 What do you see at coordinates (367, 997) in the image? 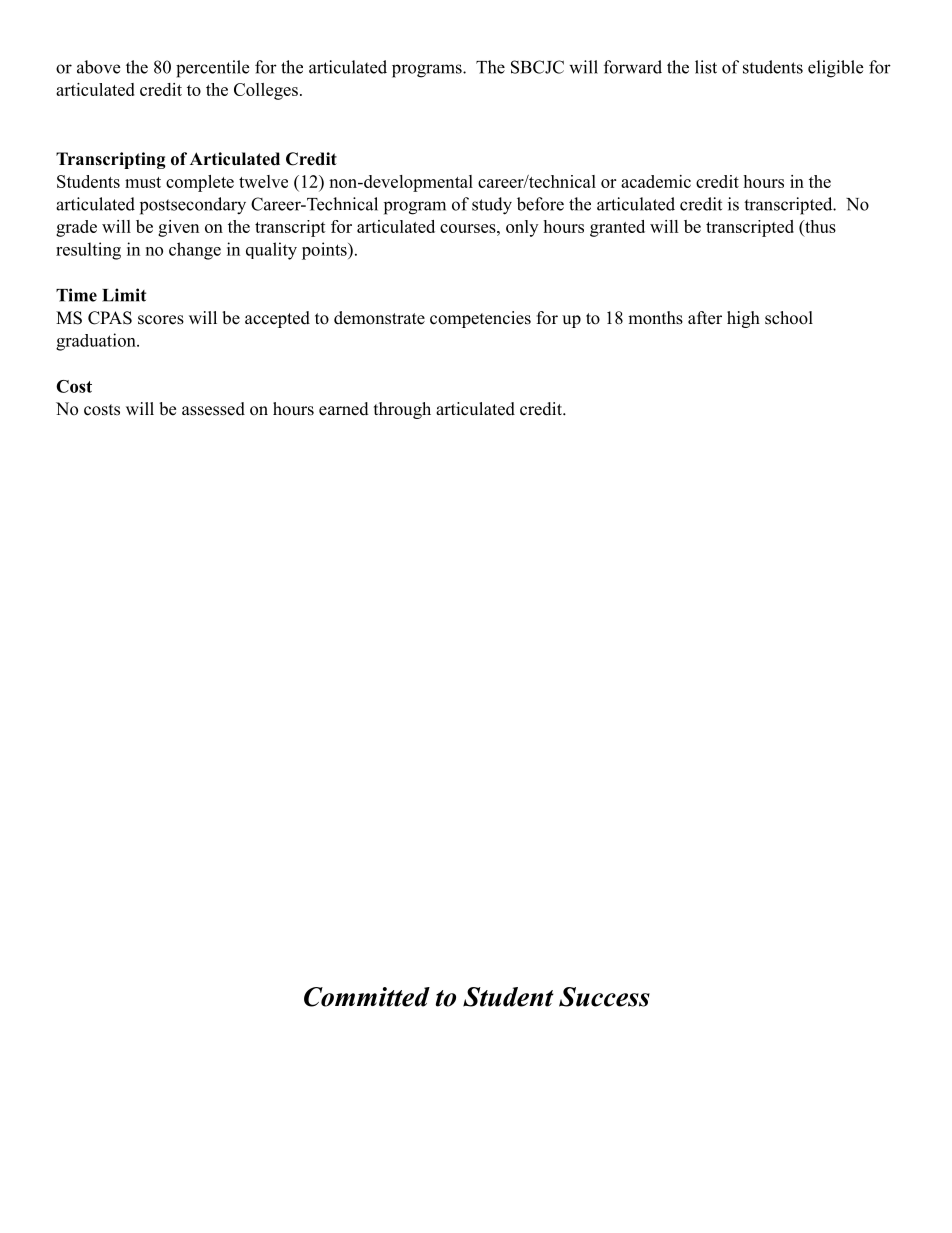
I see `Committed` at bounding box center [367, 997].
